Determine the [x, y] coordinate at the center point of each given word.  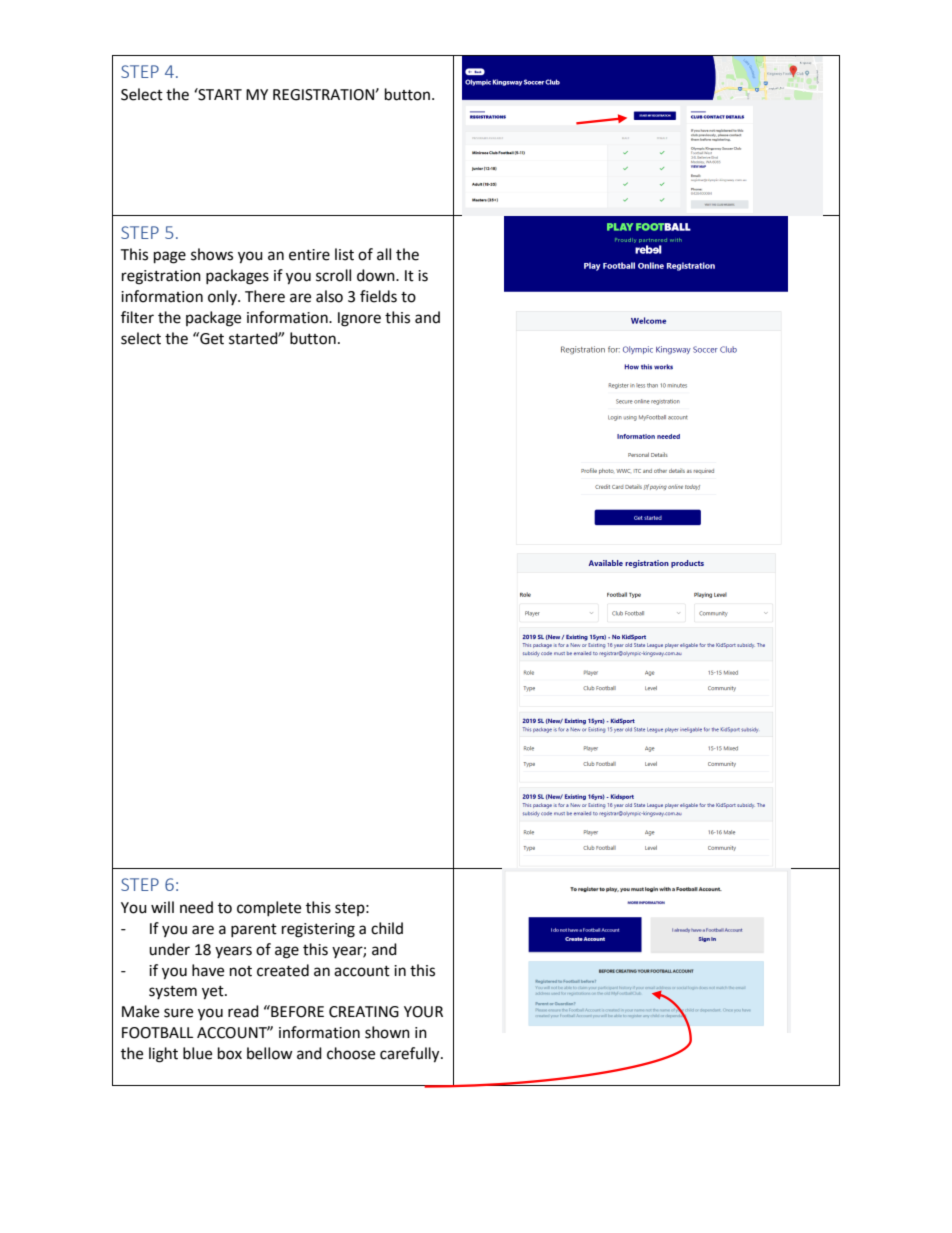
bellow [270, 1053]
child [387, 928]
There [265, 296]
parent [254, 930]
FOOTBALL [157, 1033]
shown [387, 1032]
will [162, 907]
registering [318, 930]
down [377, 275]
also [329, 296]
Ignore [359, 319]
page [170, 257]
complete [269, 908]
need [196, 907]
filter [137, 317]
